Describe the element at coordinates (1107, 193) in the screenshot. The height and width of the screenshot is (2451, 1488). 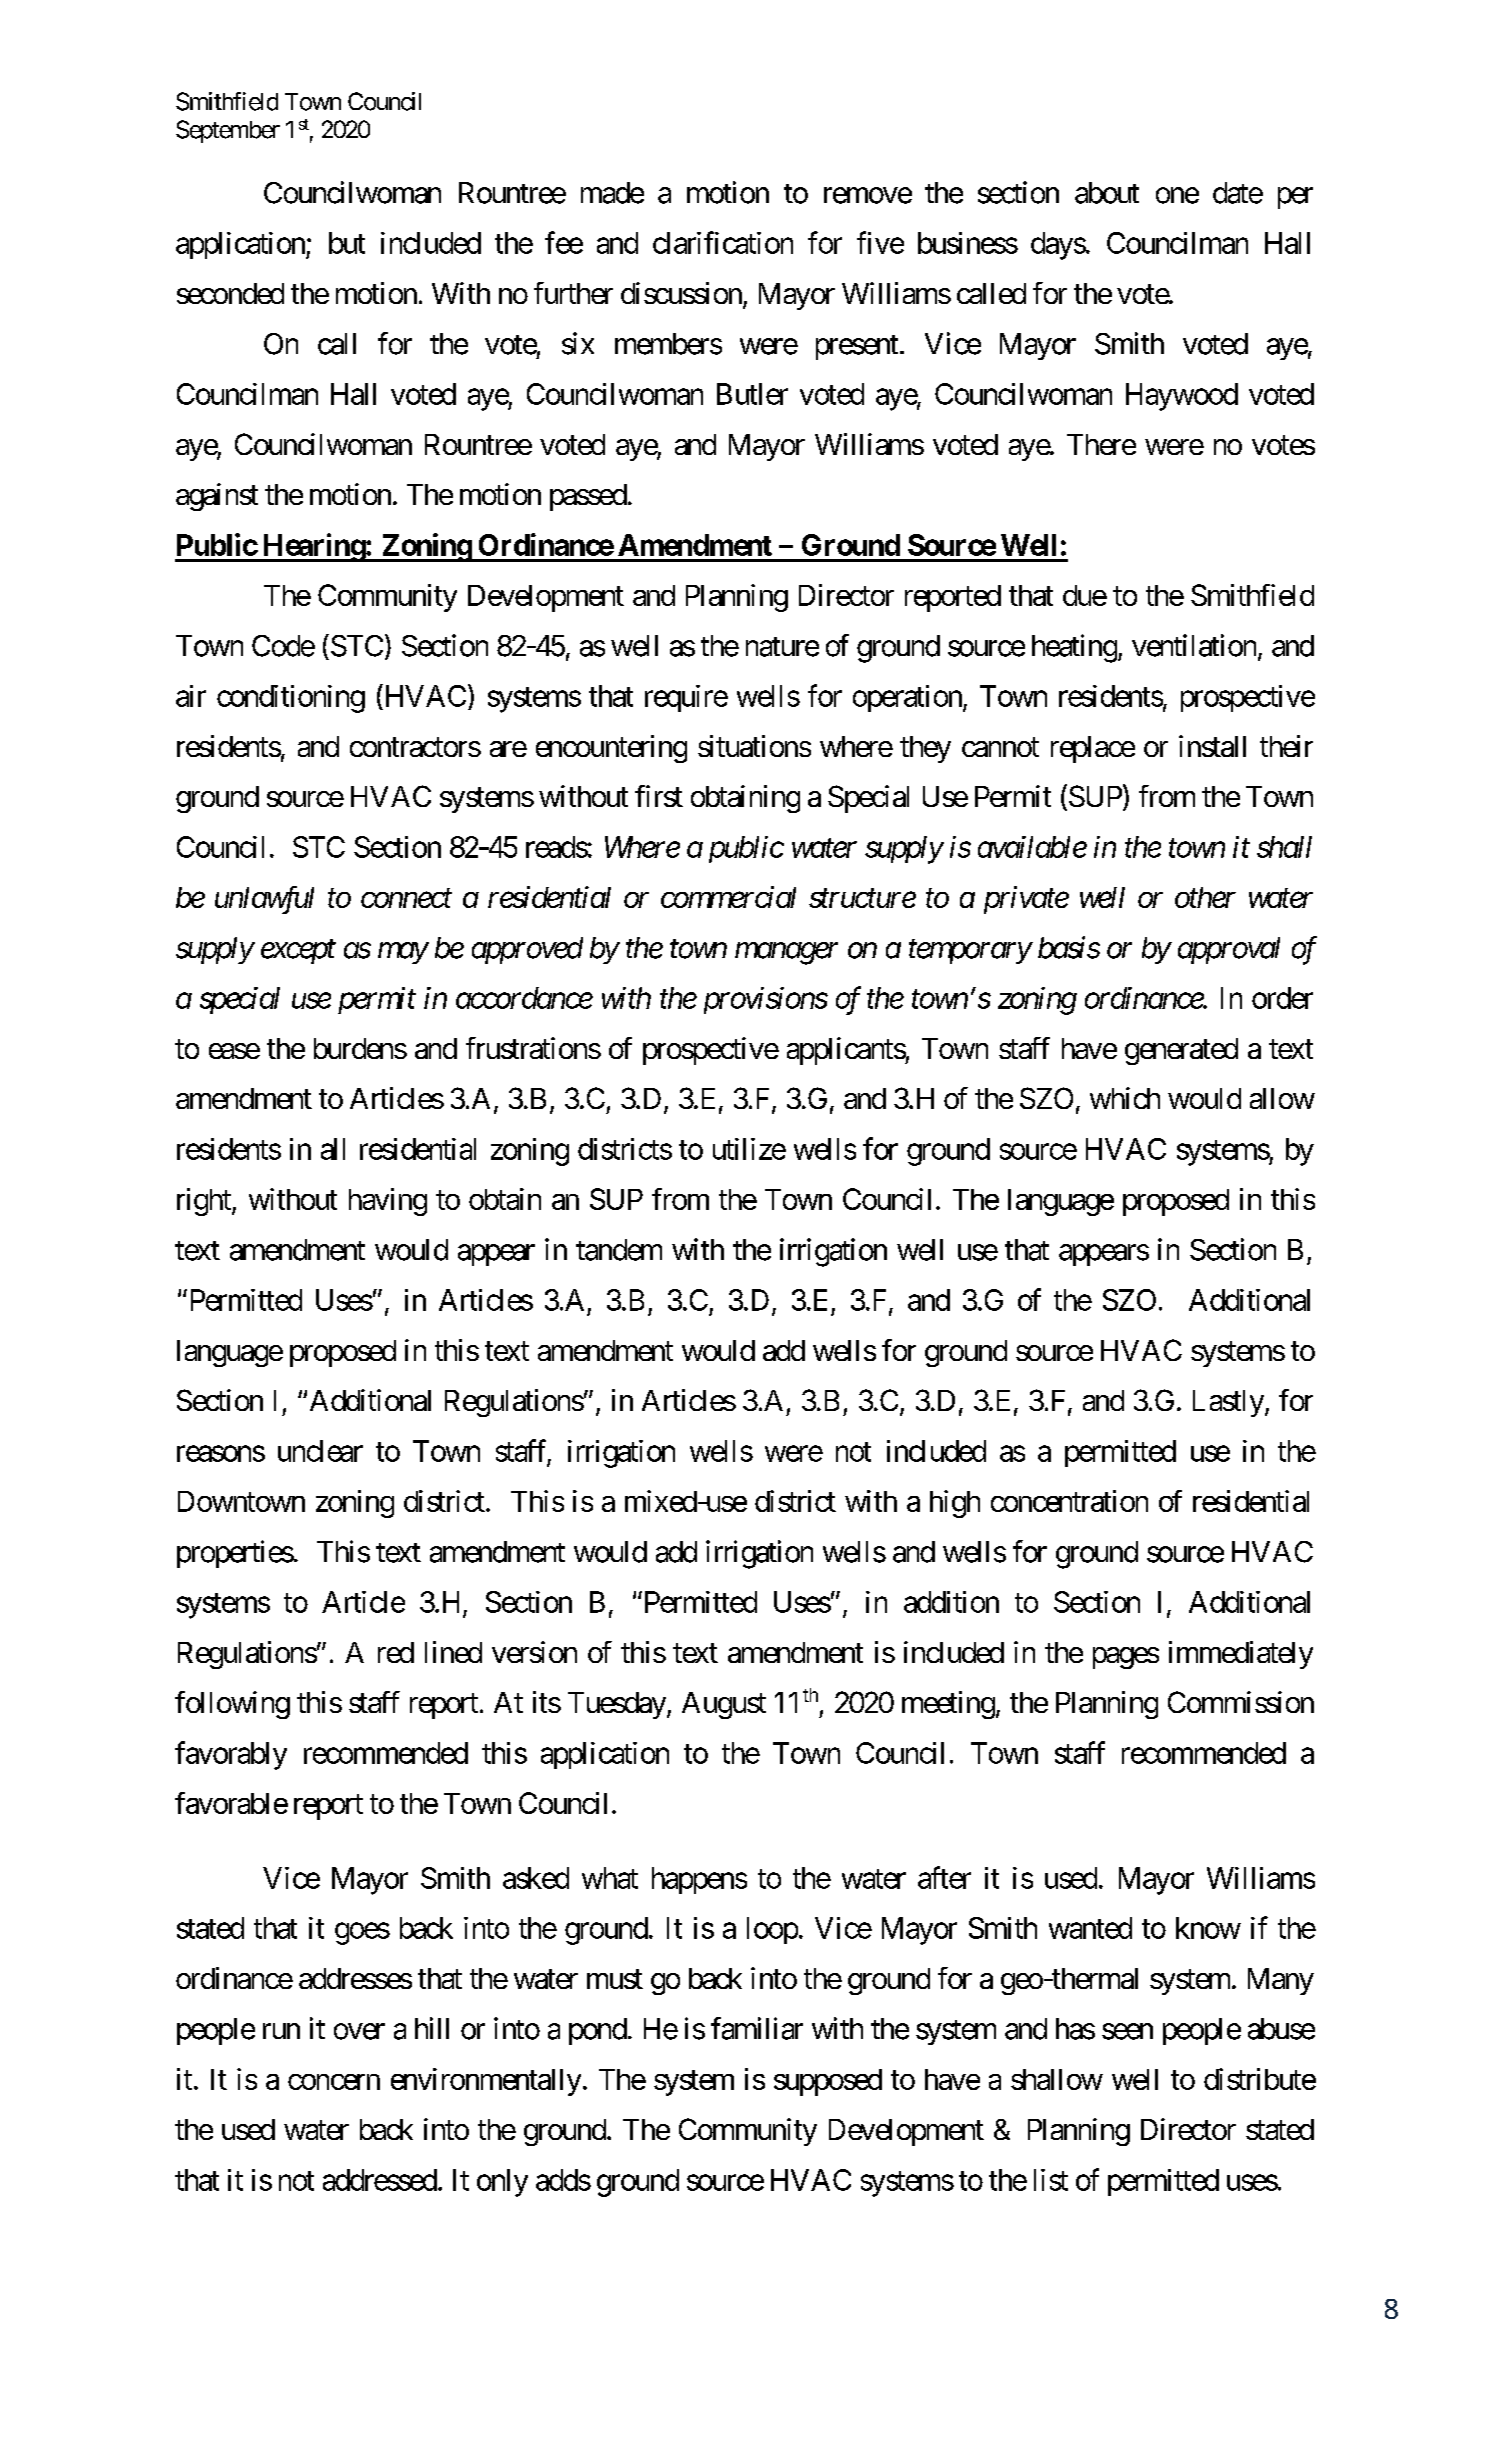
I see `about` at that location.
